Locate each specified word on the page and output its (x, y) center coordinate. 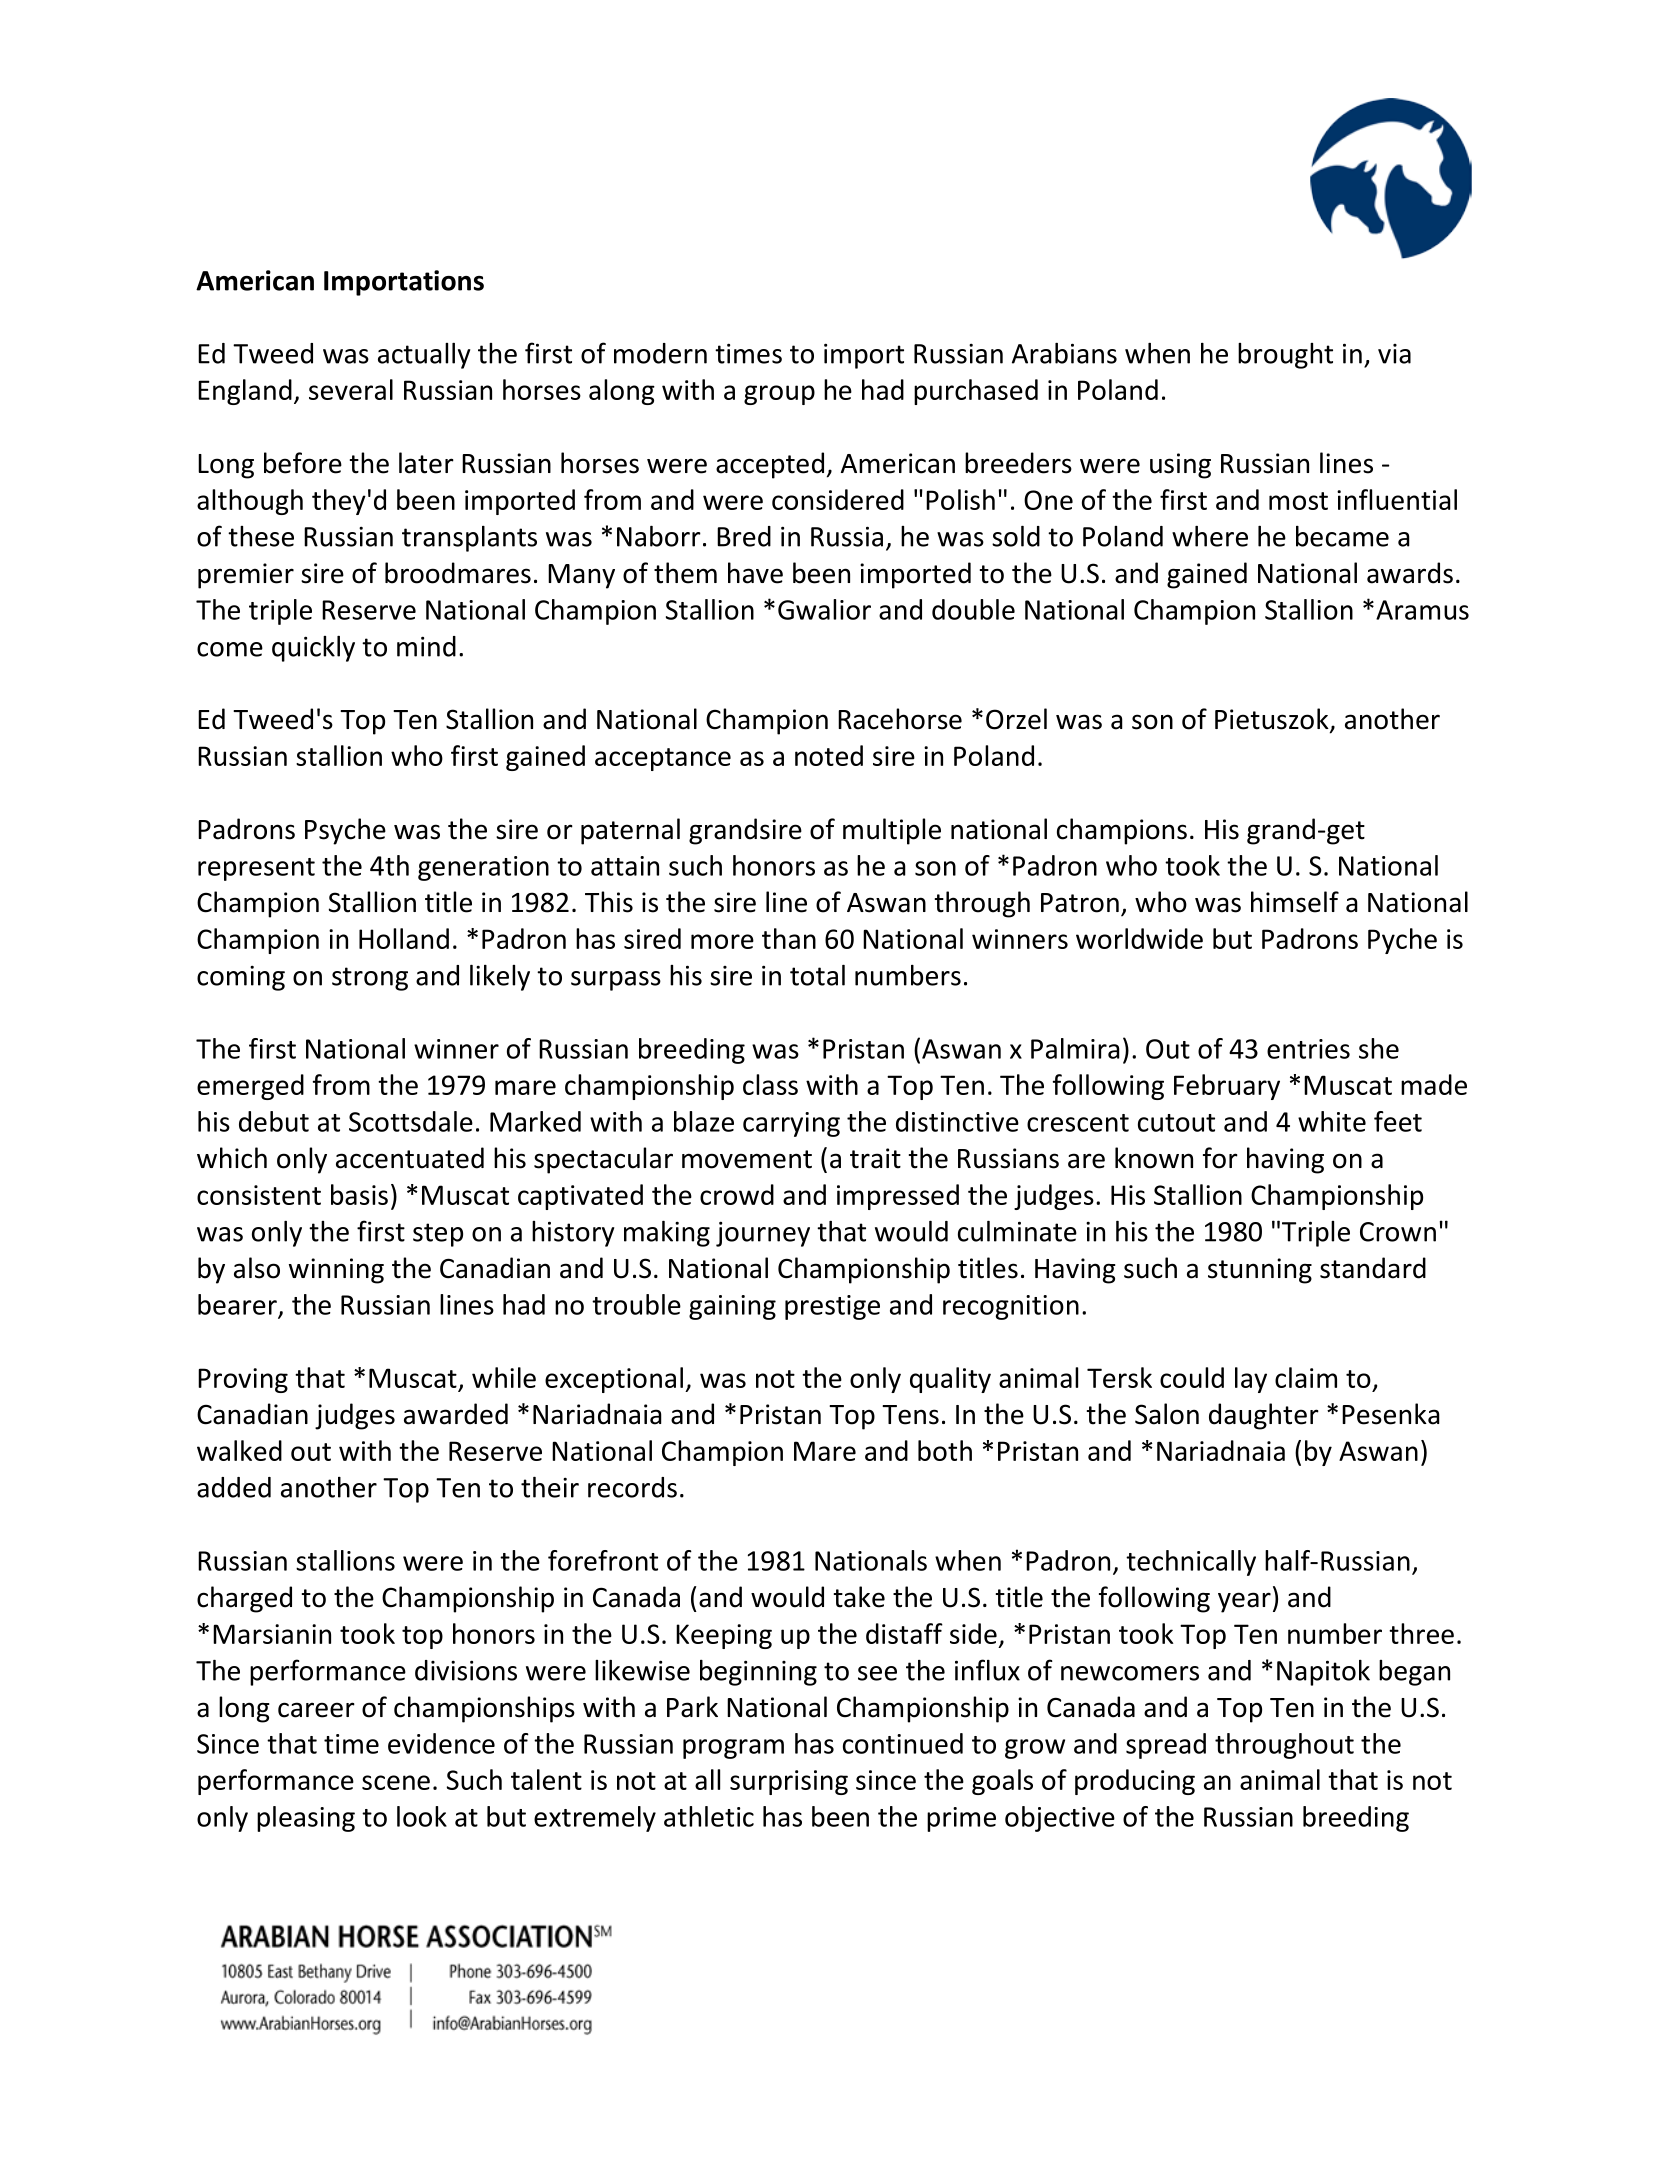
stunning (1260, 1271)
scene (396, 1782)
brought (1285, 356)
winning (336, 1271)
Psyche (345, 831)
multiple (892, 831)
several (351, 389)
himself (1295, 902)
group (779, 395)
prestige (832, 1307)
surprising (789, 1782)
